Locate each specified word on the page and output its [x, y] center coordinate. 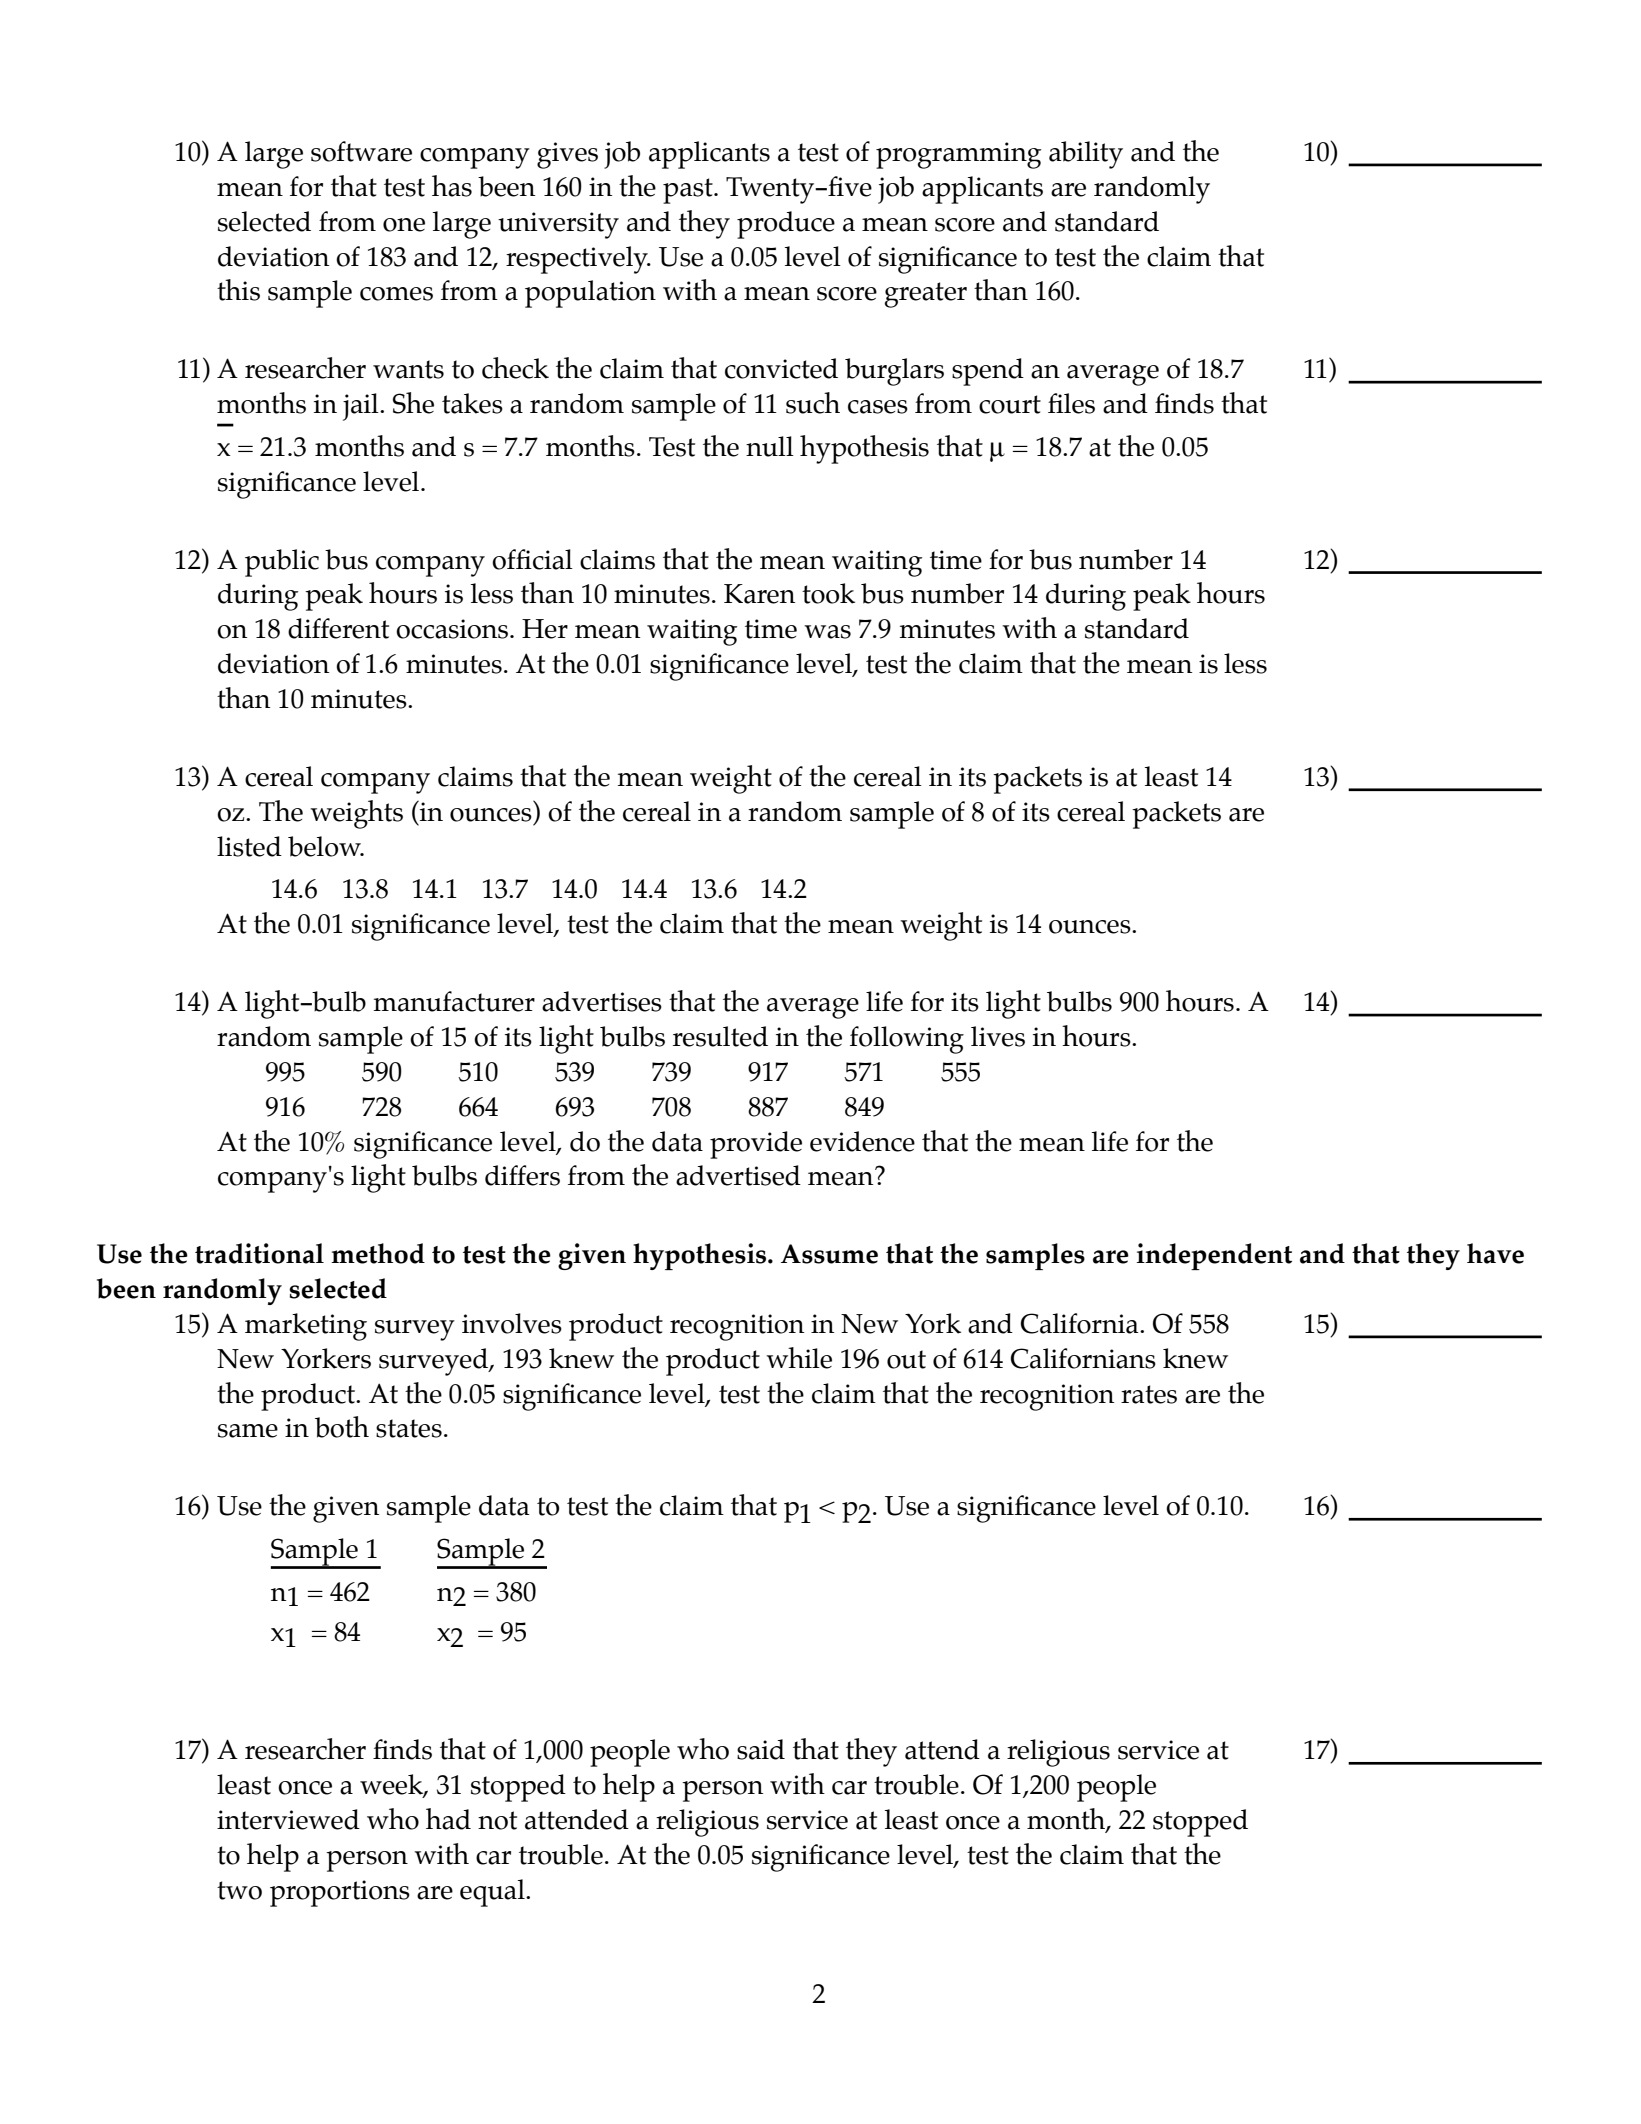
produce [786, 225]
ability [1086, 155]
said [761, 1749]
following [907, 1040]
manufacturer [454, 1001]
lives [998, 1036]
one [404, 225]
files [1071, 403]
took [828, 593]
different [338, 628]
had [448, 1819]
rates [1149, 1394]
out [906, 1359]
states [409, 1428]
